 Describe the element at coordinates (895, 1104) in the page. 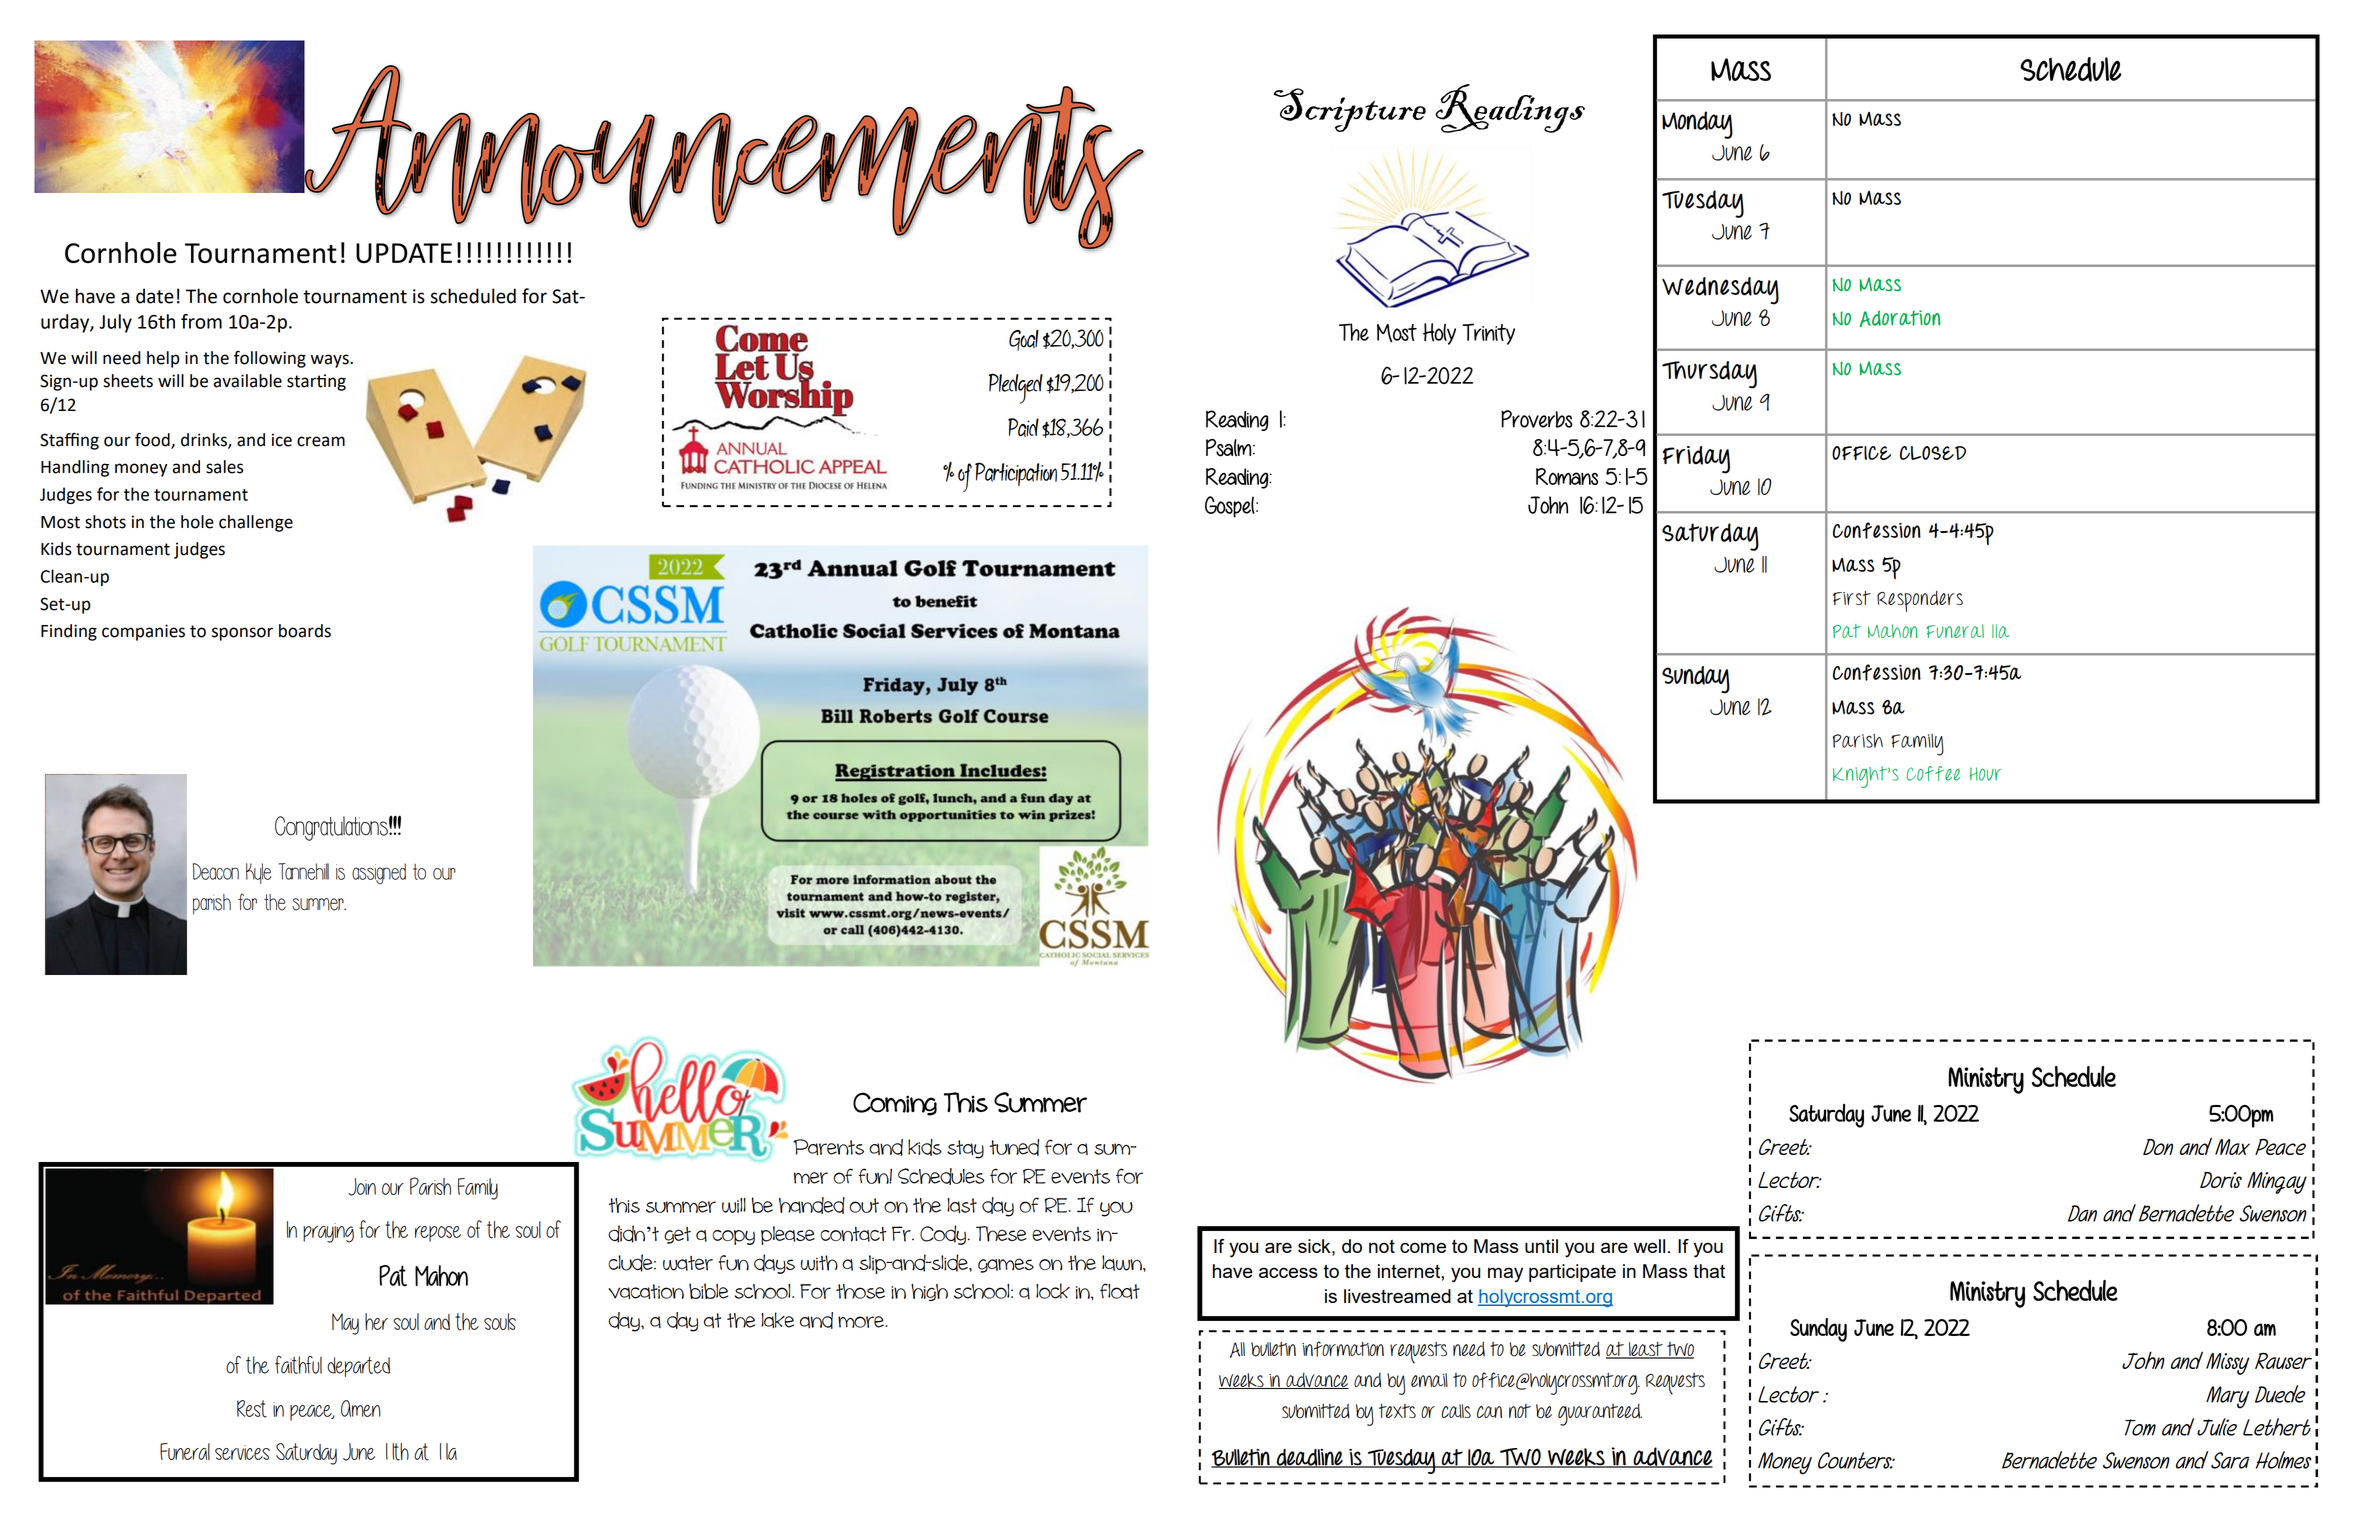

I see `Coming` at that location.
